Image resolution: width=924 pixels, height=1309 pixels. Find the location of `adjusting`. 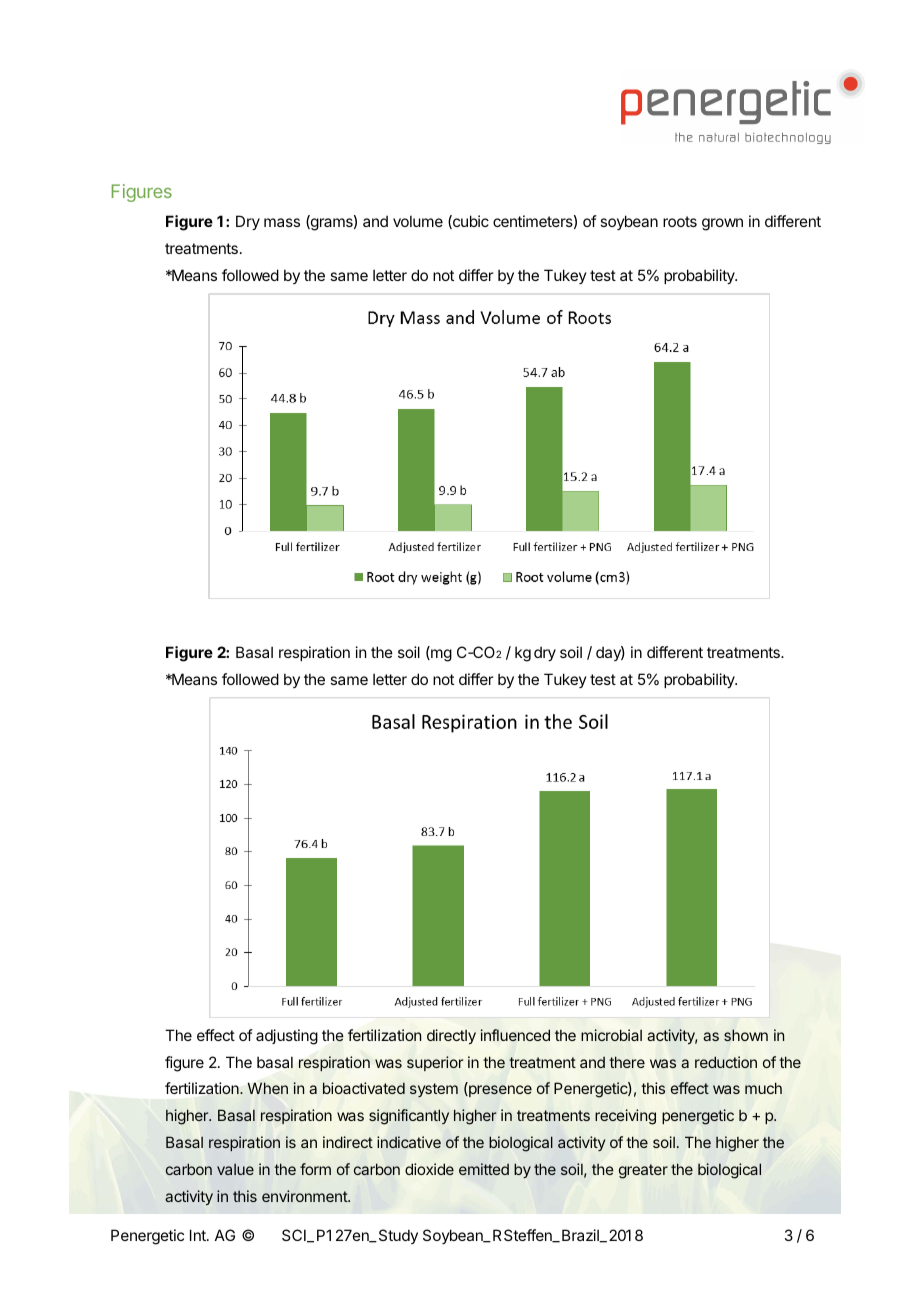

adjusting is located at coordinates (287, 1037).
